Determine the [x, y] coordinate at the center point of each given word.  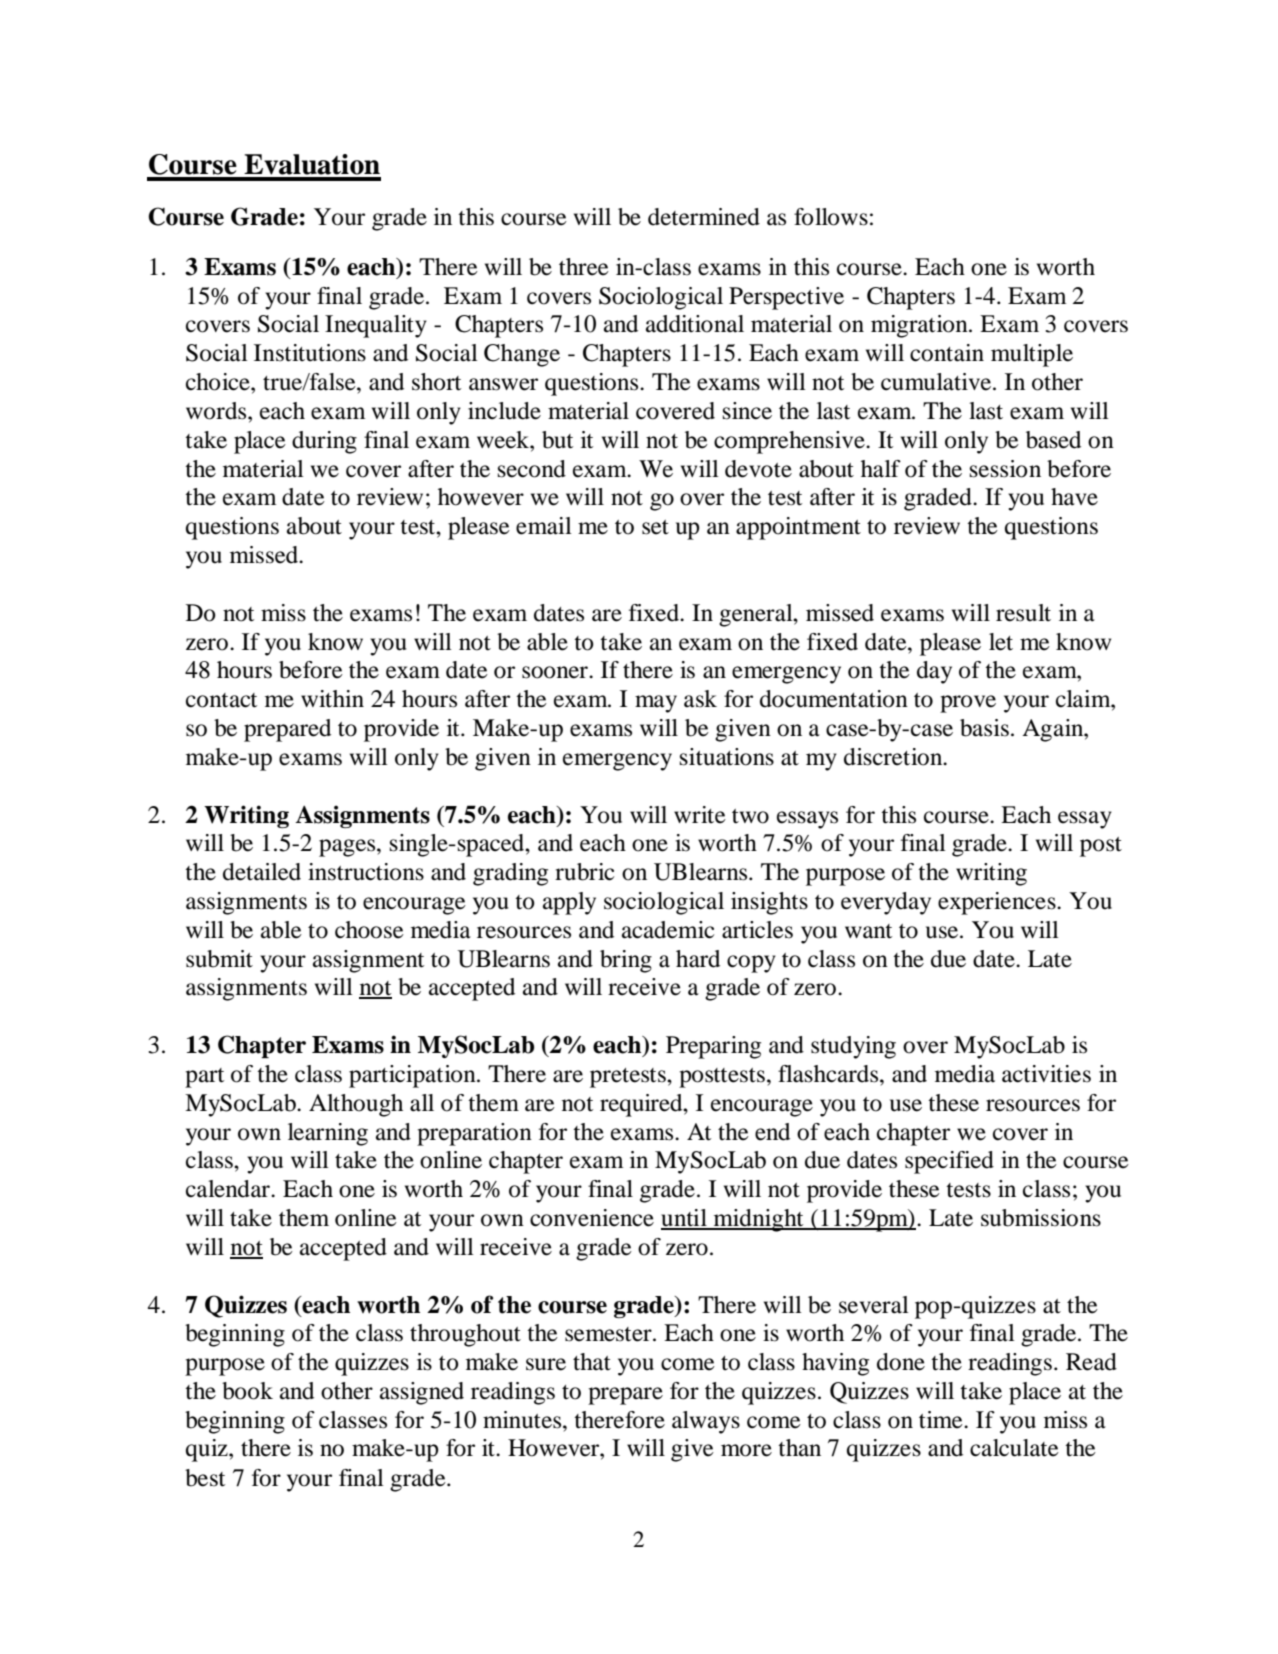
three [584, 267]
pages [348, 848]
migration [920, 326]
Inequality [376, 326]
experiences [998, 903]
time [942, 1420]
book [247, 1391]
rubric [584, 872]
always [706, 1422]
